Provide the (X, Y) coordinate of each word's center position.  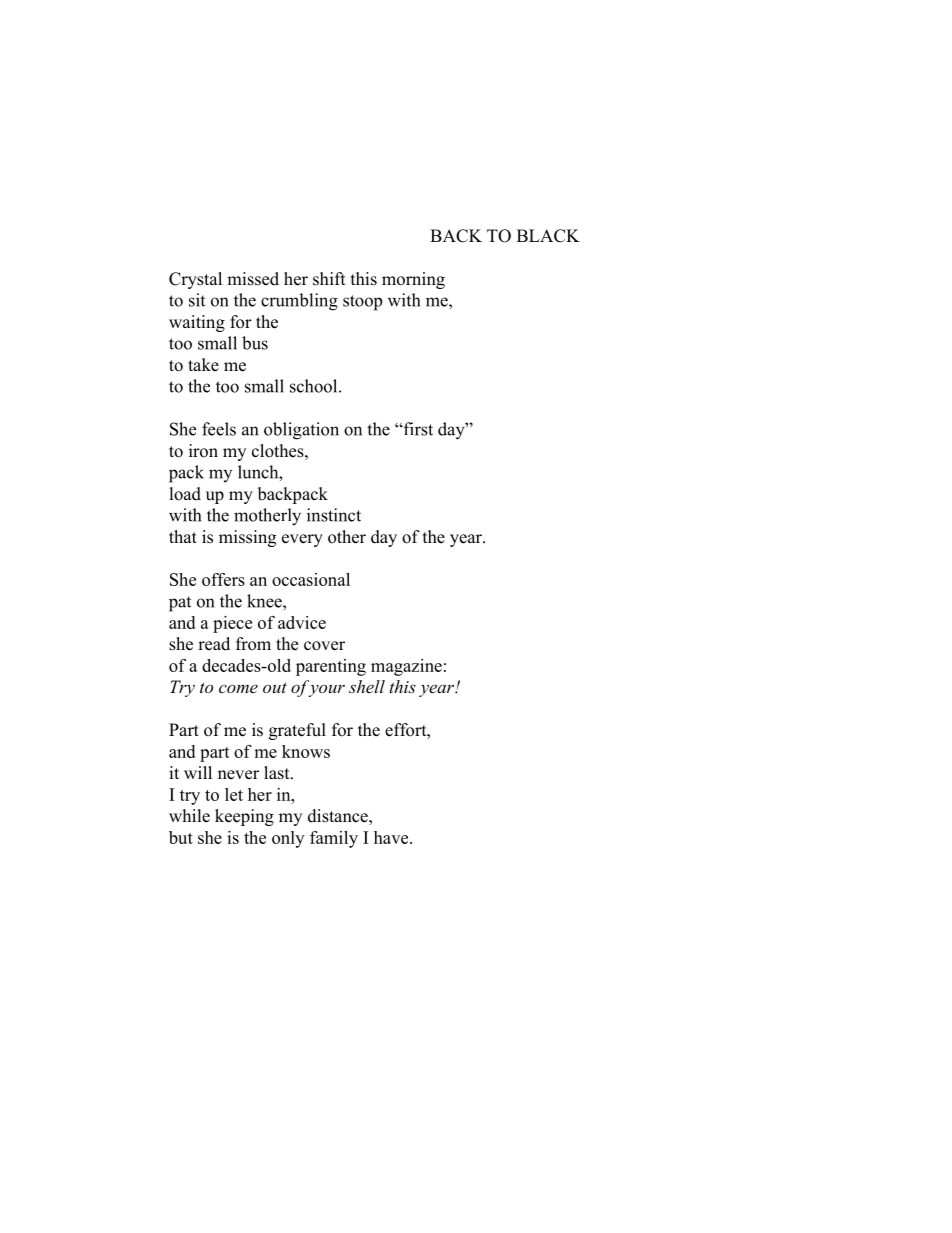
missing (247, 538)
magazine (406, 667)
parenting (331, 667)
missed (253, 279)
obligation (301, 431)
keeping (244, 817)
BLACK (548, 236)
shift (329, 279)
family (334, 839)
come (238, 688)
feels (219, 429)
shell (367, 686)
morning (413, 280)
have (392, 837)
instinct (334, 515)
